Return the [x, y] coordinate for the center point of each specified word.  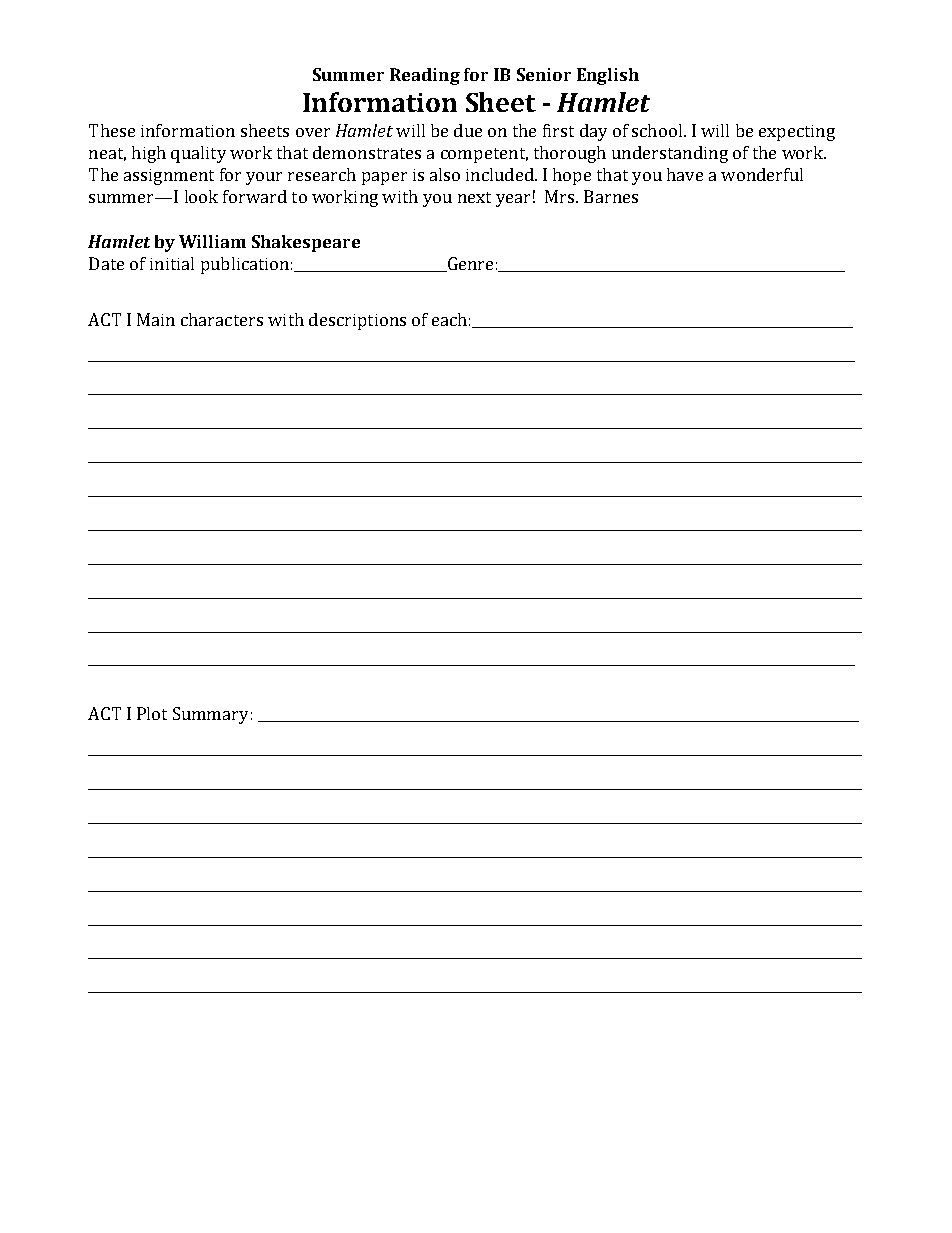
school [657, 130]
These [112, 130]
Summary [210, 715]
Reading [425, 76]
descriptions [357, 321]
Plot [152, 713]
